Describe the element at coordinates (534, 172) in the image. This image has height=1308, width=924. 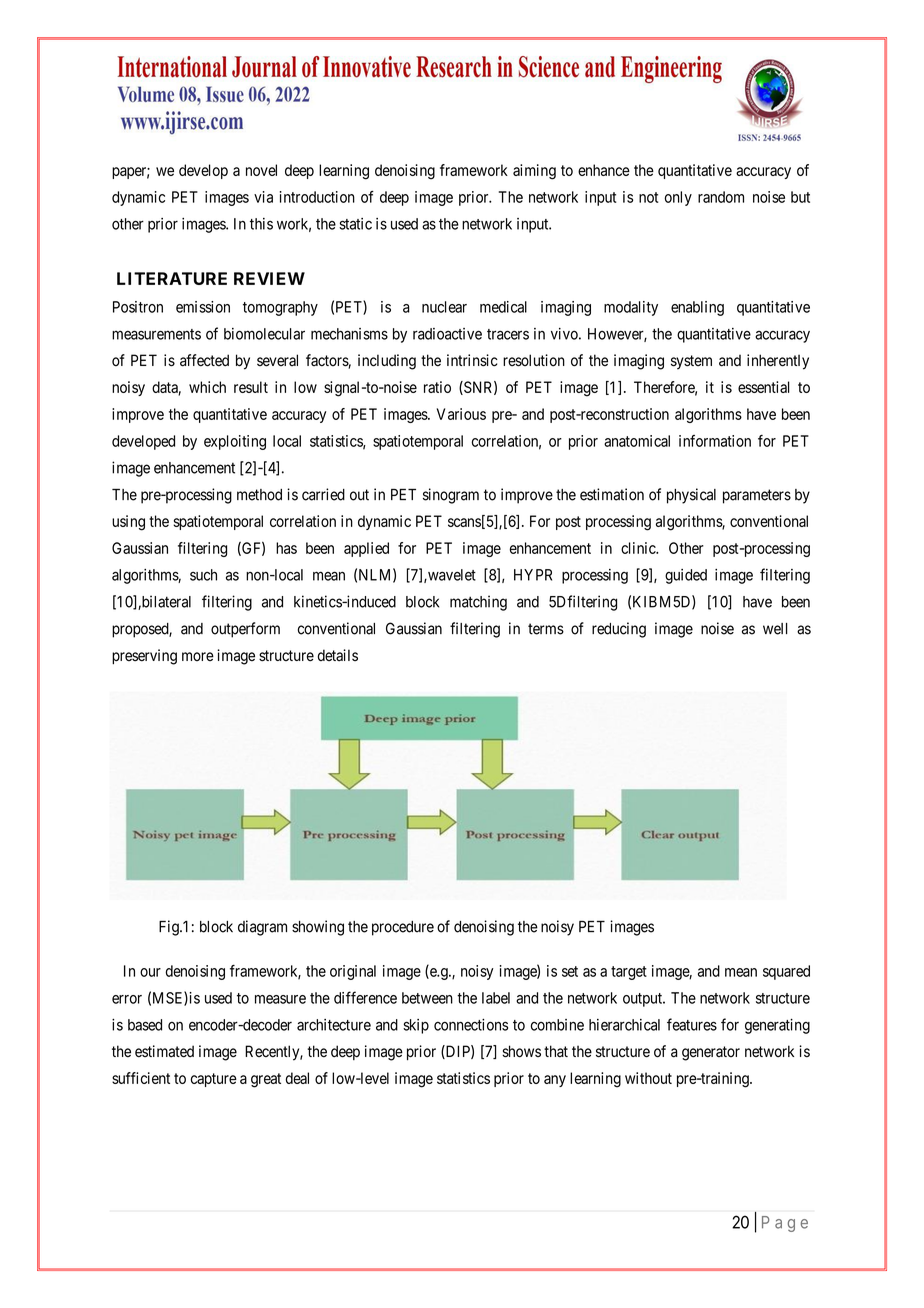
I see `aiming` at that location.
